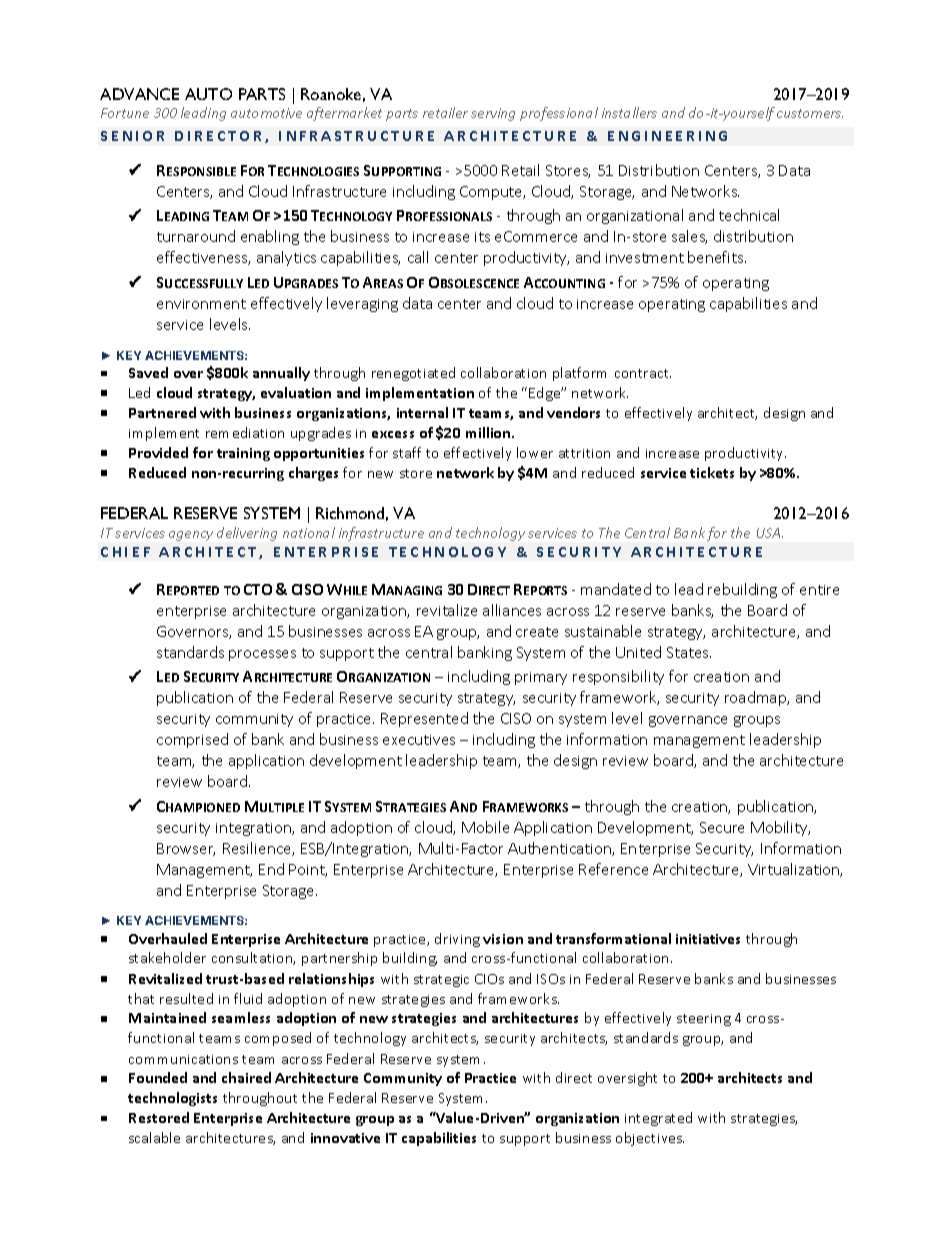  What do you see at coordinates (689, 652) in the screenshot?
I see `States` at bounding box center [689, 652].
